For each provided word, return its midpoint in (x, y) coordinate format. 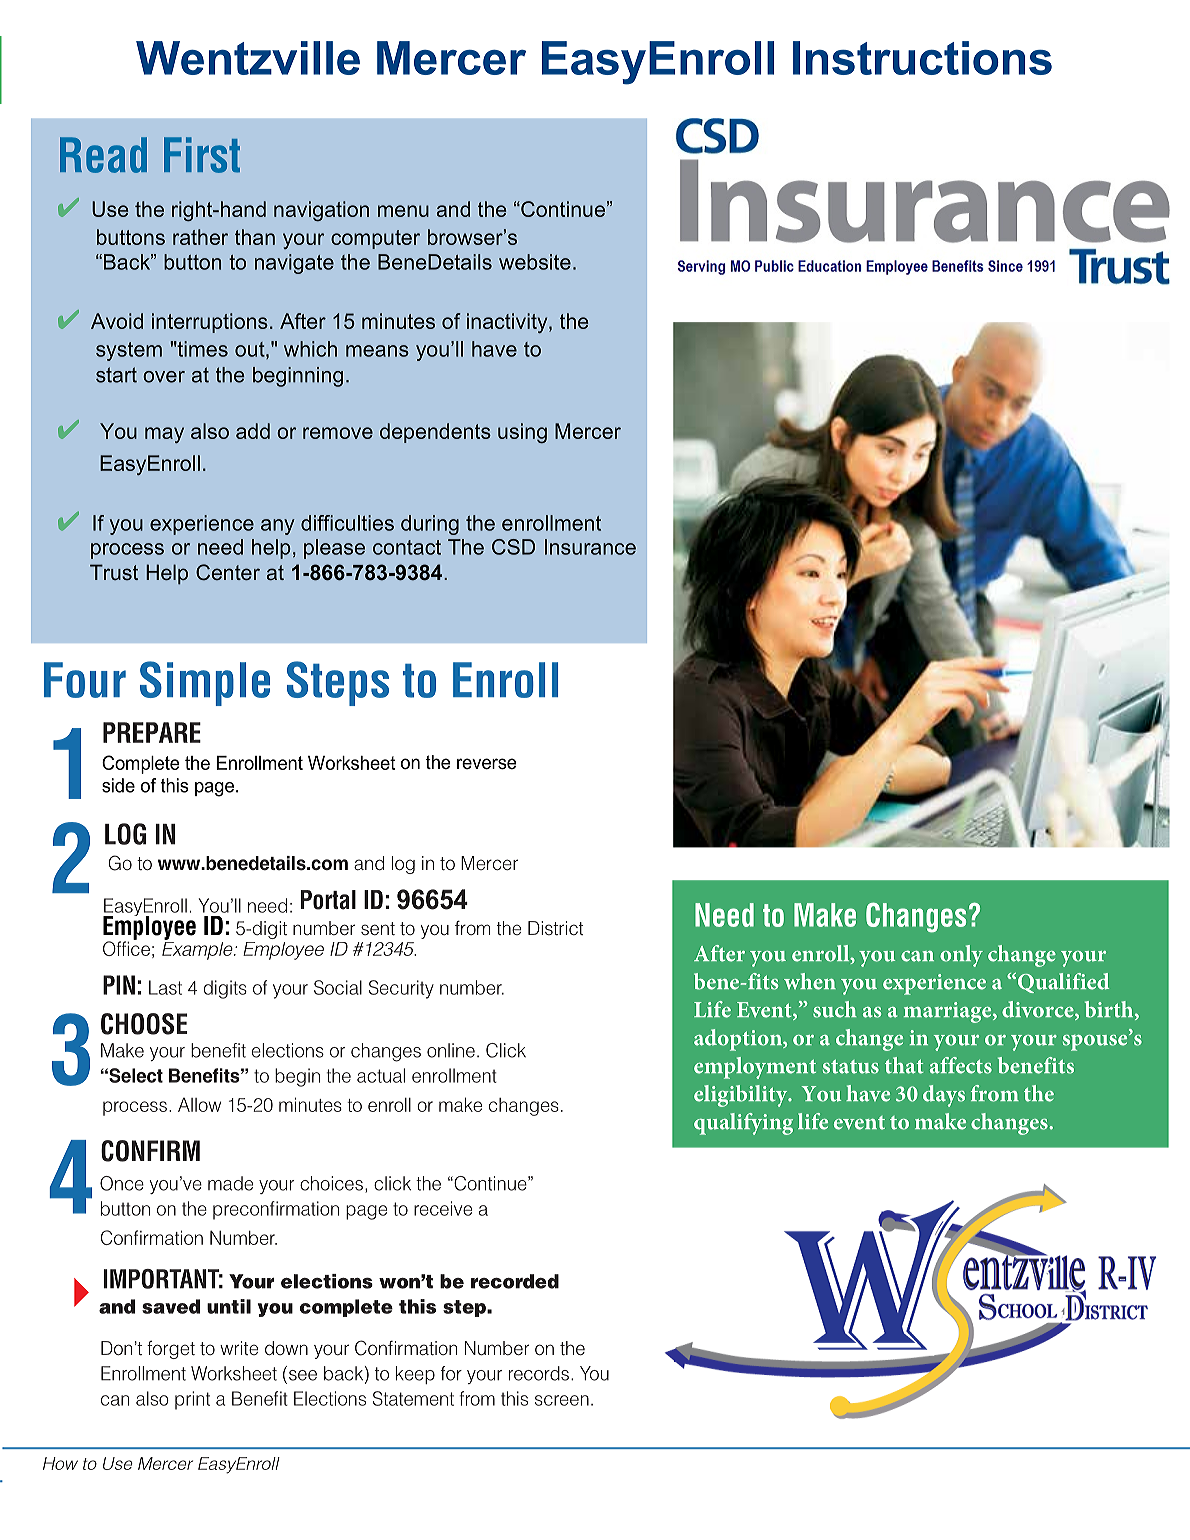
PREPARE (152, 732)
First (202, 155)
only (961, 956)
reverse (487, 764)
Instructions (922, 58)
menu (403, 211)
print (192, 1400)
